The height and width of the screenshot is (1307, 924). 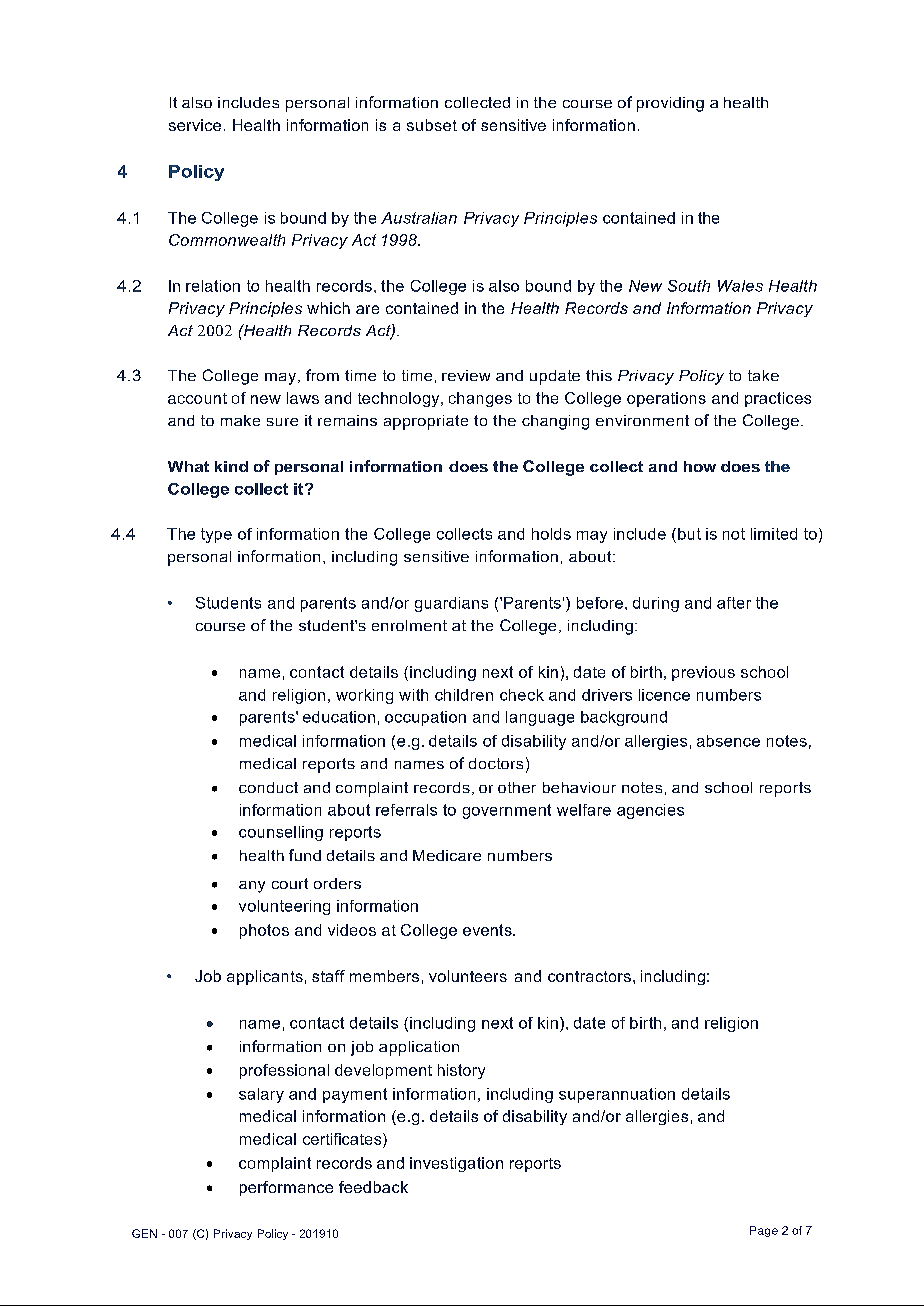 What do you see at coordinates (589, 976) in the screenshot?
I see `contractors` at bounding box center [589, 976].
